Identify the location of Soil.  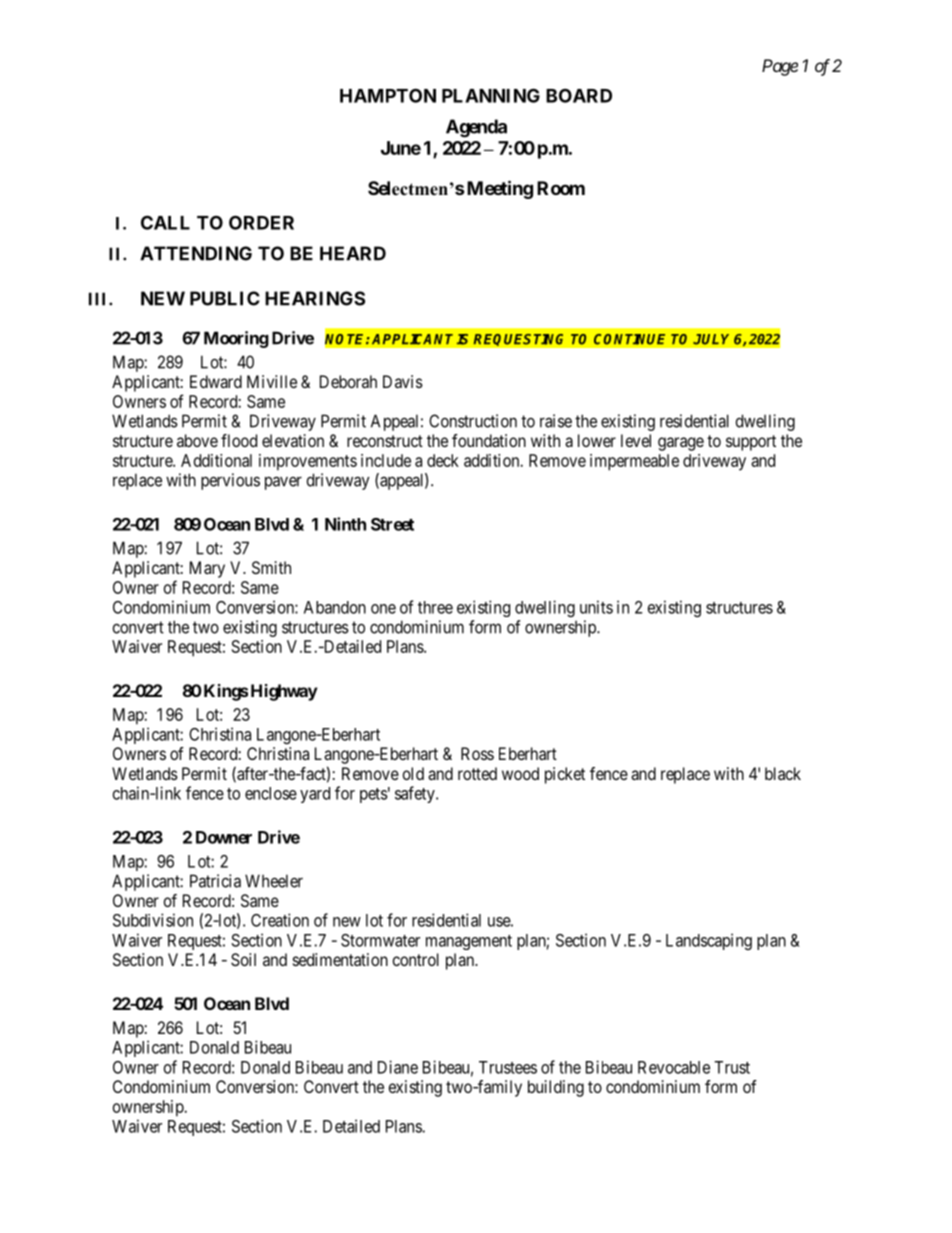
(243, 959).
